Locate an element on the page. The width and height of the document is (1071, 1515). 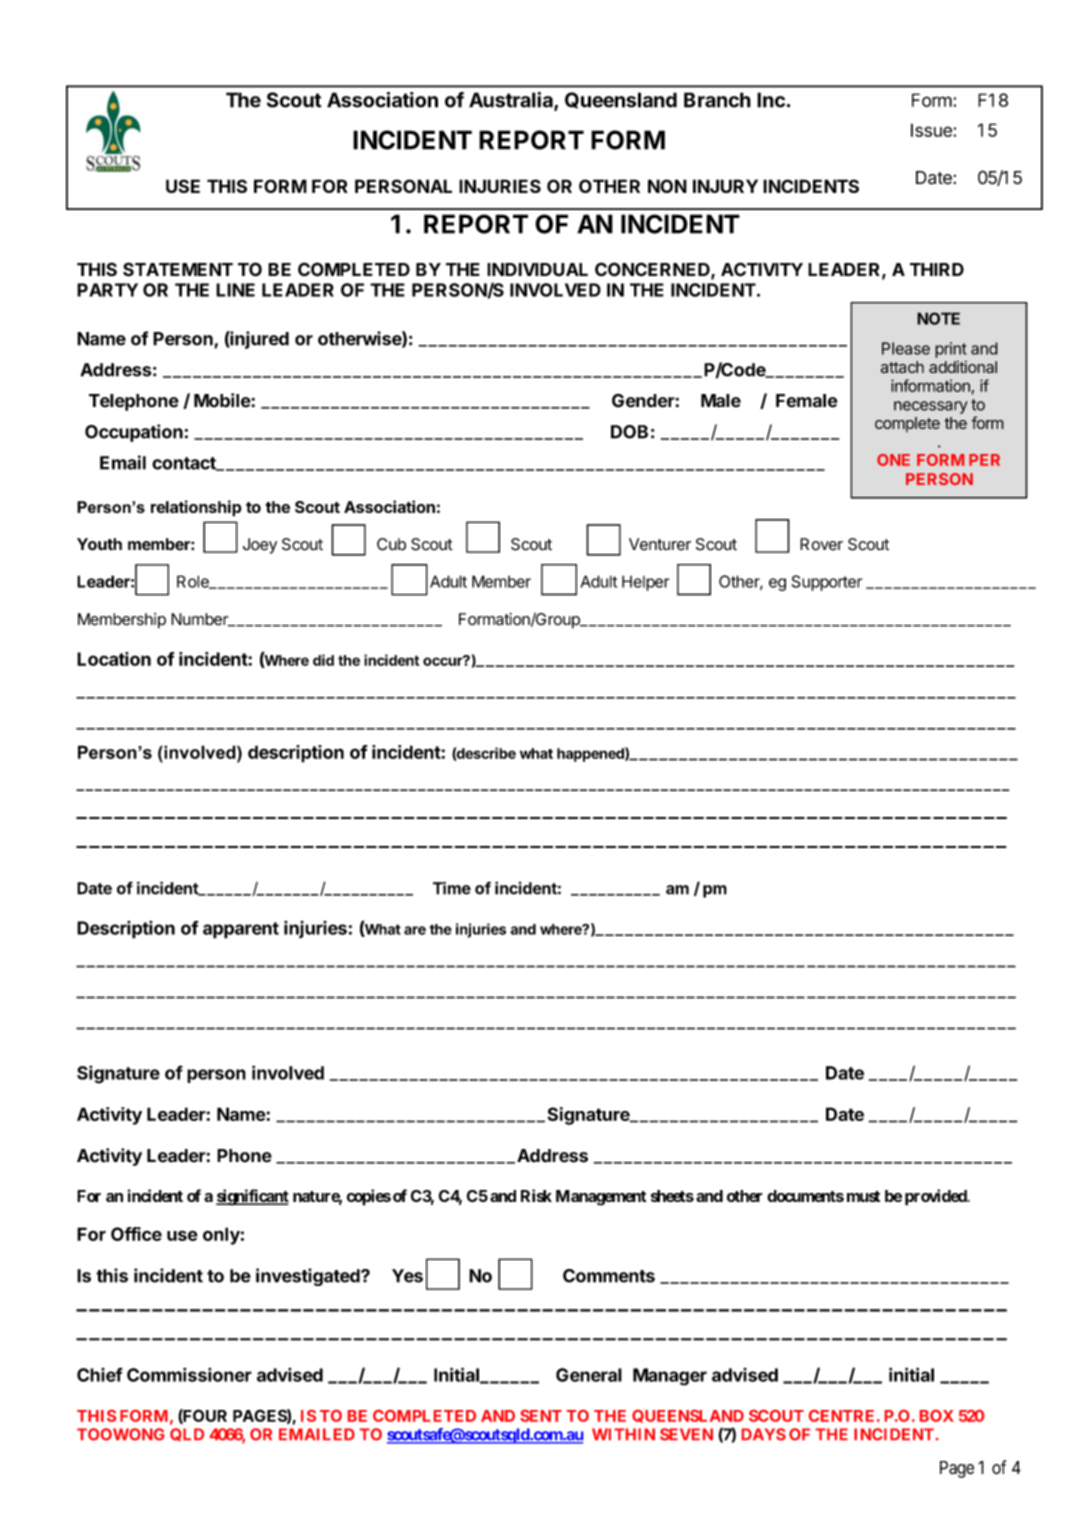
STATEMENT is located at coordinates (178, 269).
